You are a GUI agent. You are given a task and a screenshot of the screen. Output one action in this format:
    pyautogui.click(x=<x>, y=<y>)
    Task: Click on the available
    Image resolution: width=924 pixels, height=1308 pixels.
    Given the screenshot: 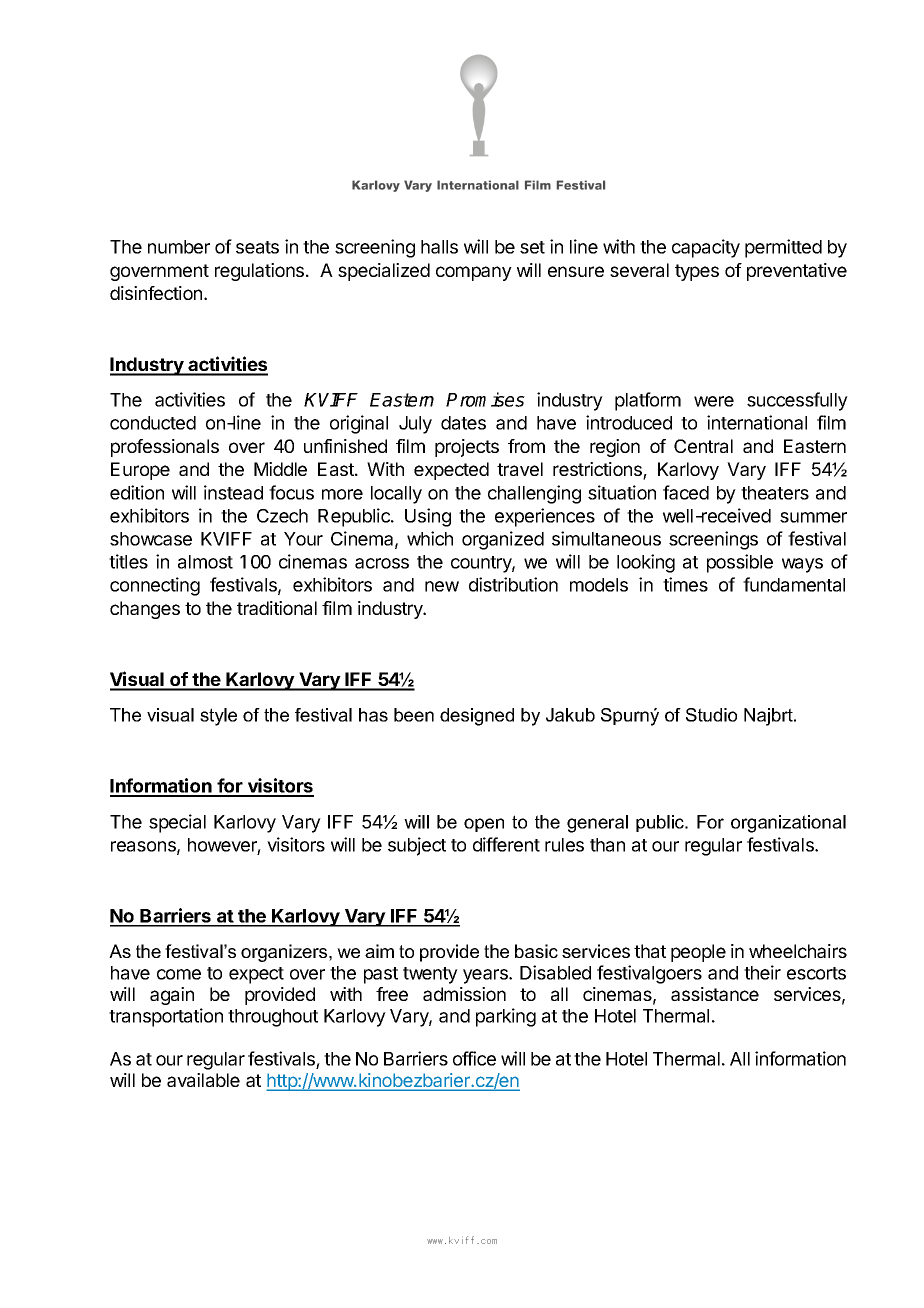 What is the action you would take?
    pyautogui.click(x=203, y=1080)
